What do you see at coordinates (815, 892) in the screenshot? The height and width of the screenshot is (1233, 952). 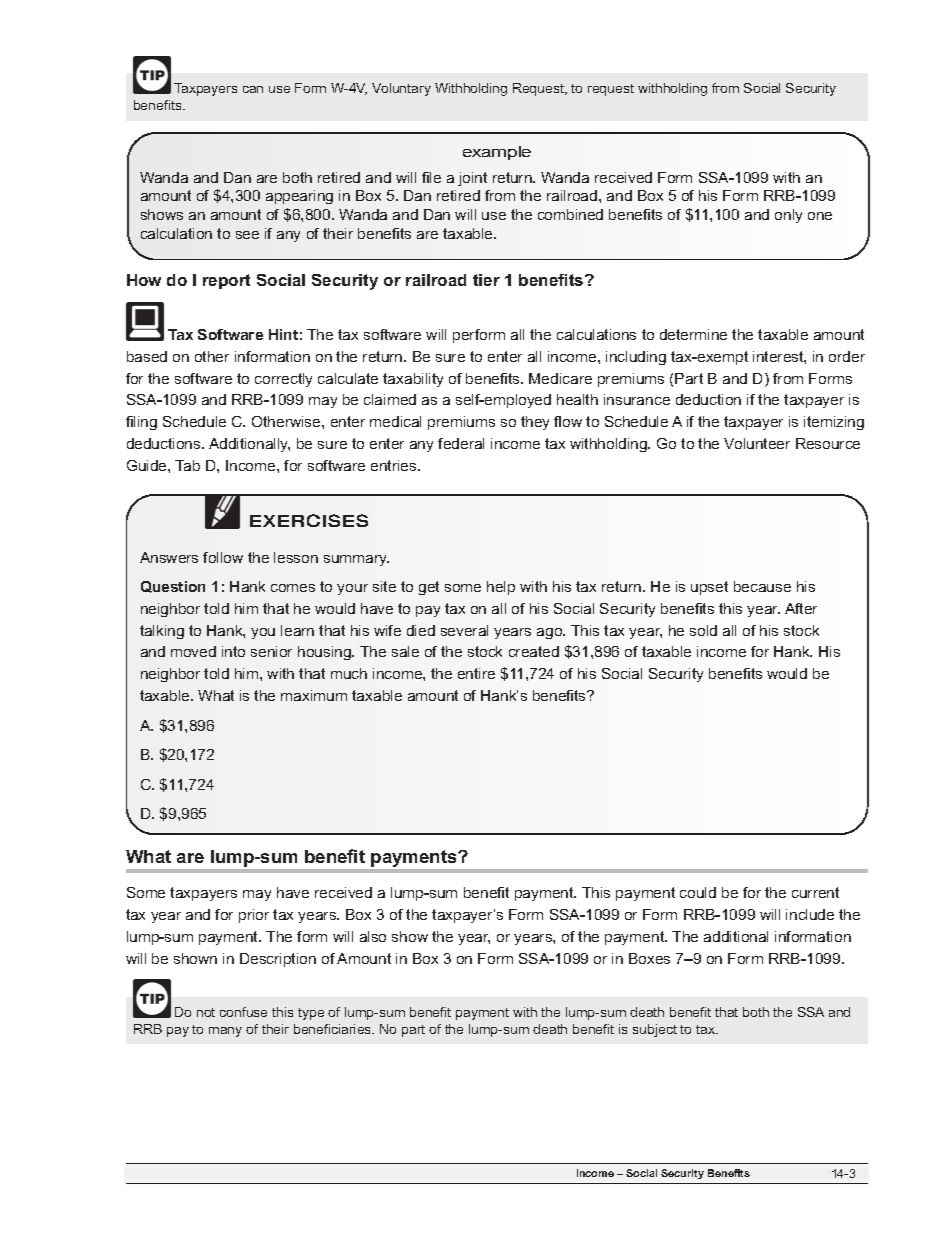 I see `current` at bounding box center [815, 892].
